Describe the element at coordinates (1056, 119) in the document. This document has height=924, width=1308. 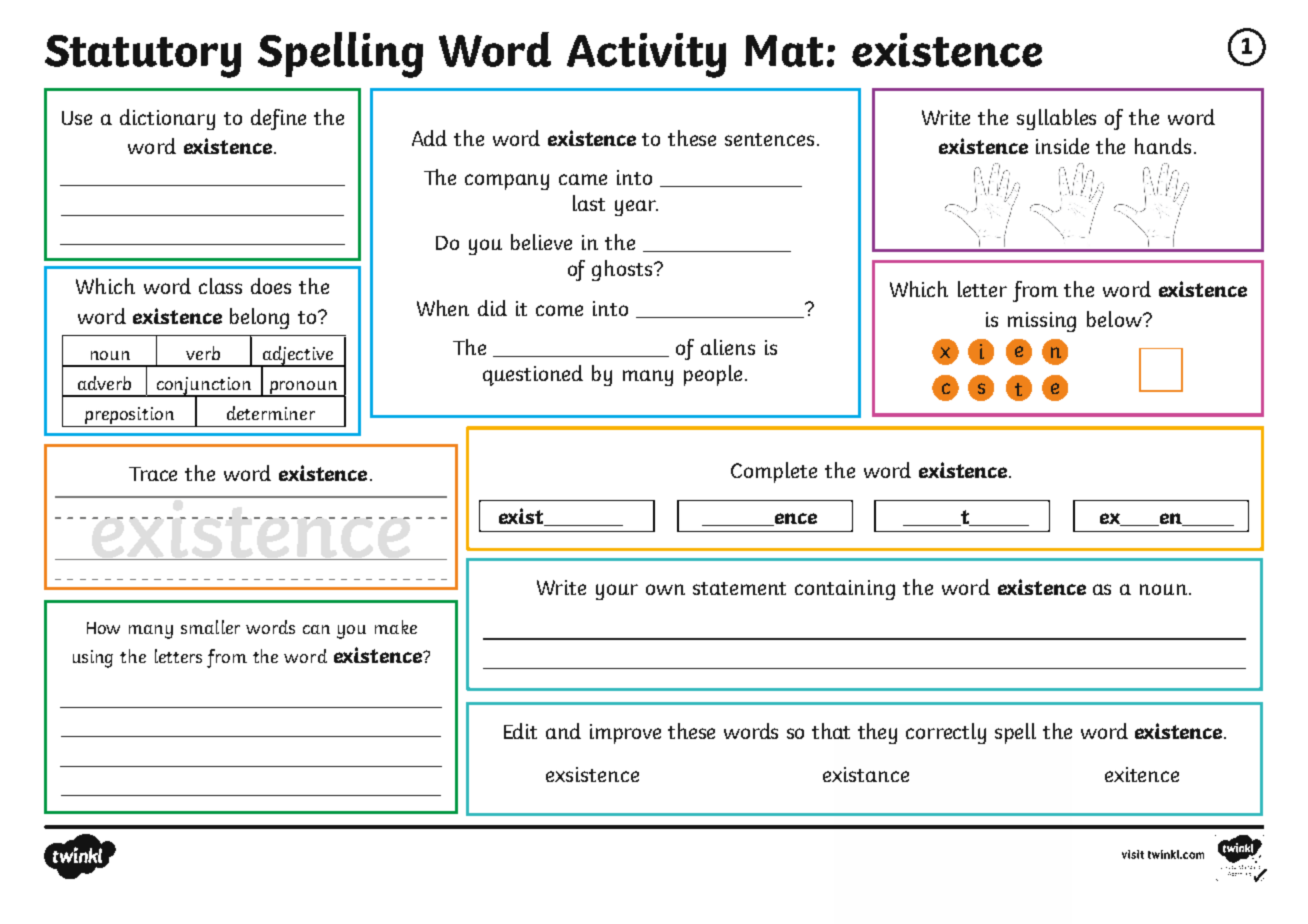
I see `syllables` at that location.
